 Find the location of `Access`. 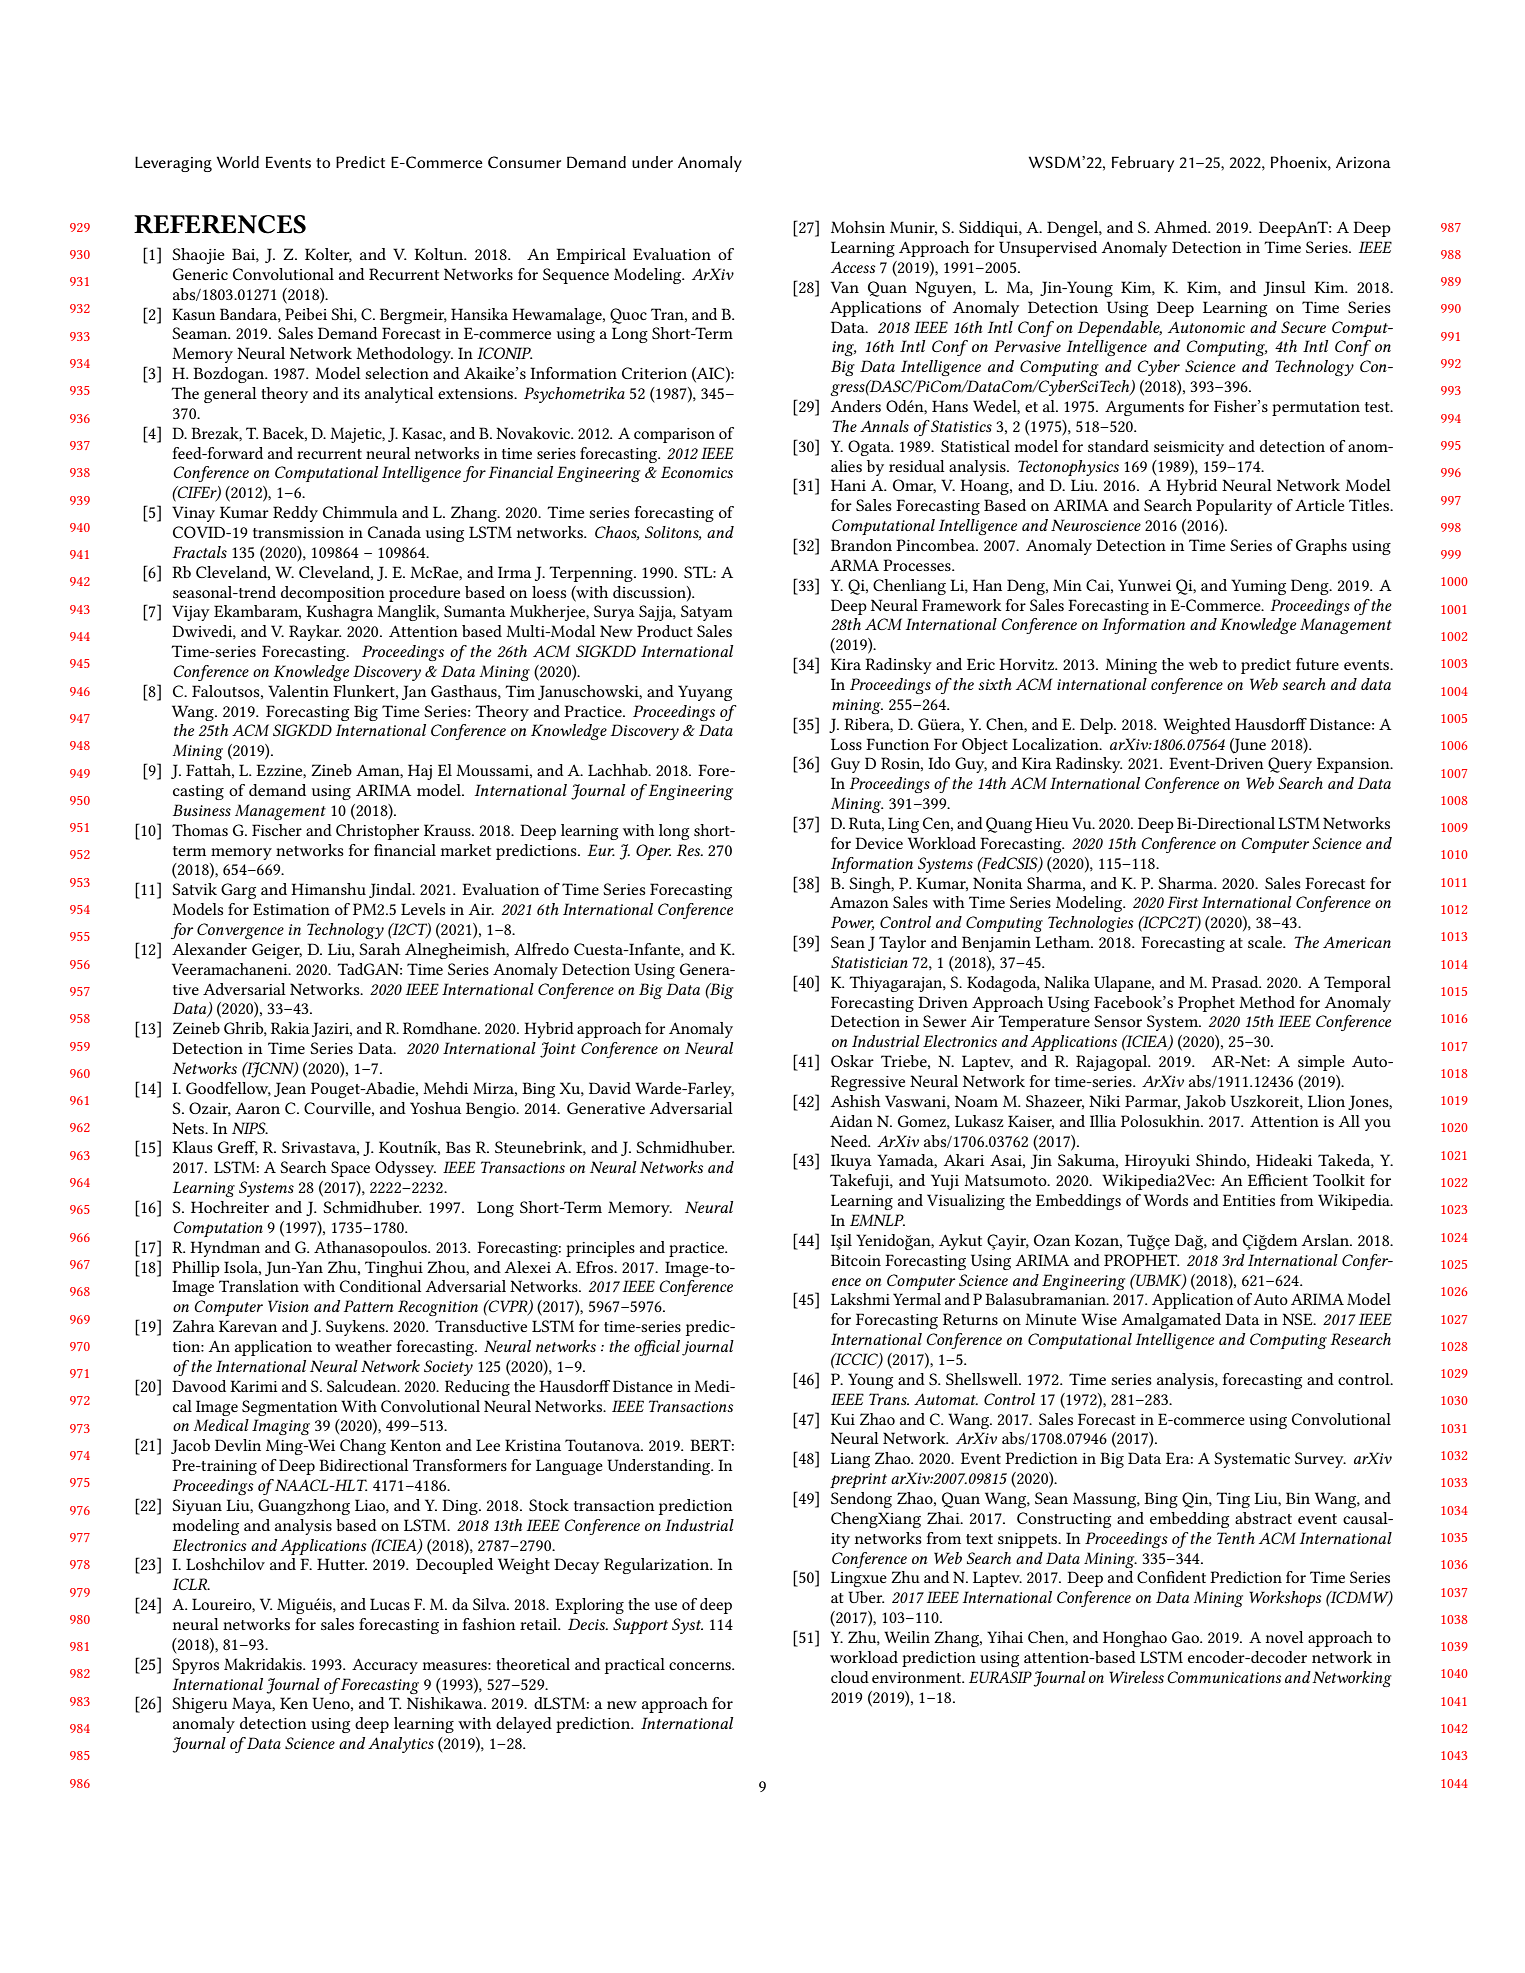

Access is located at coordinates (853, 267).
